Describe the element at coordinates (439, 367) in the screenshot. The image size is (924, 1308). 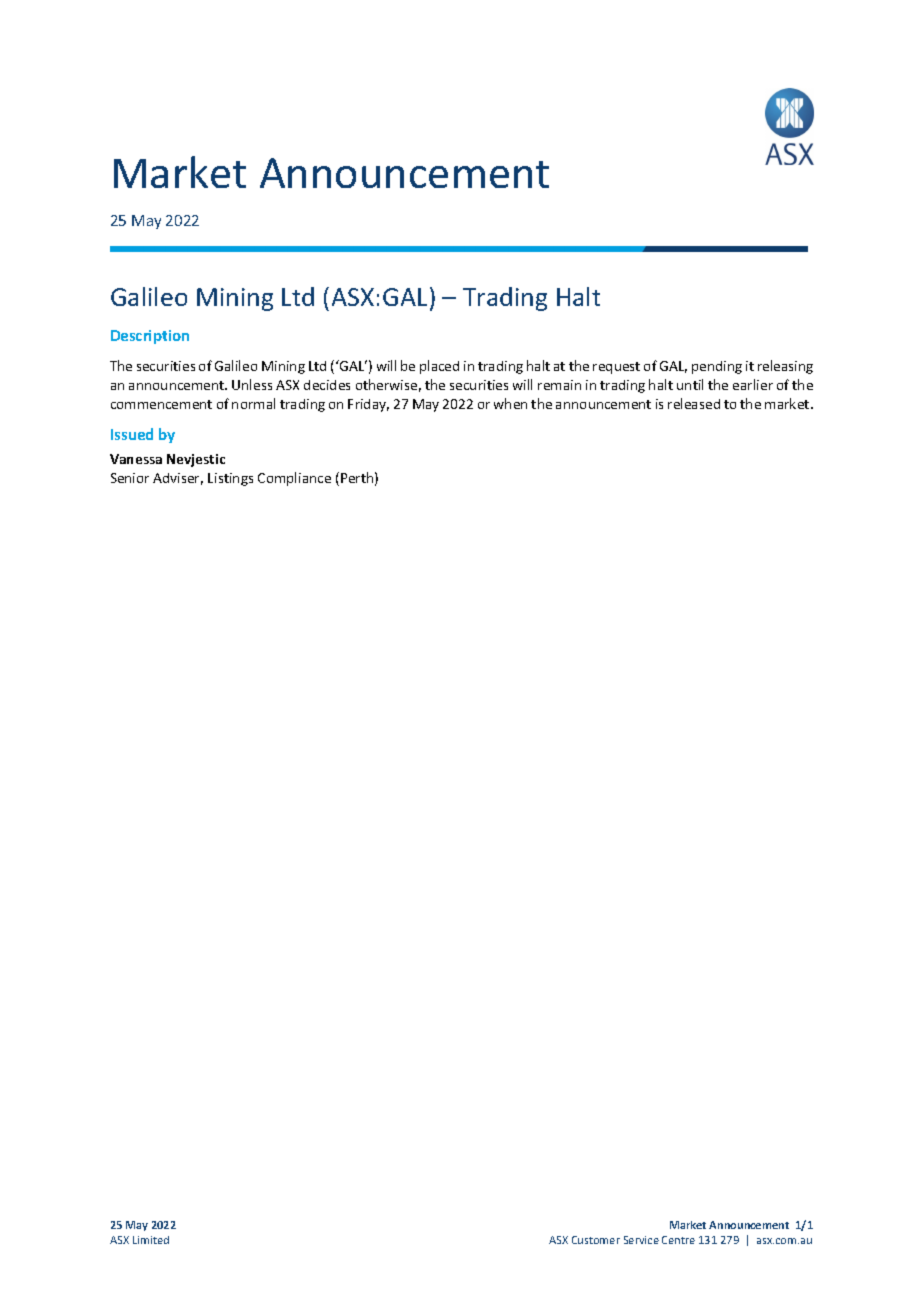
I see `placed` at that location.
